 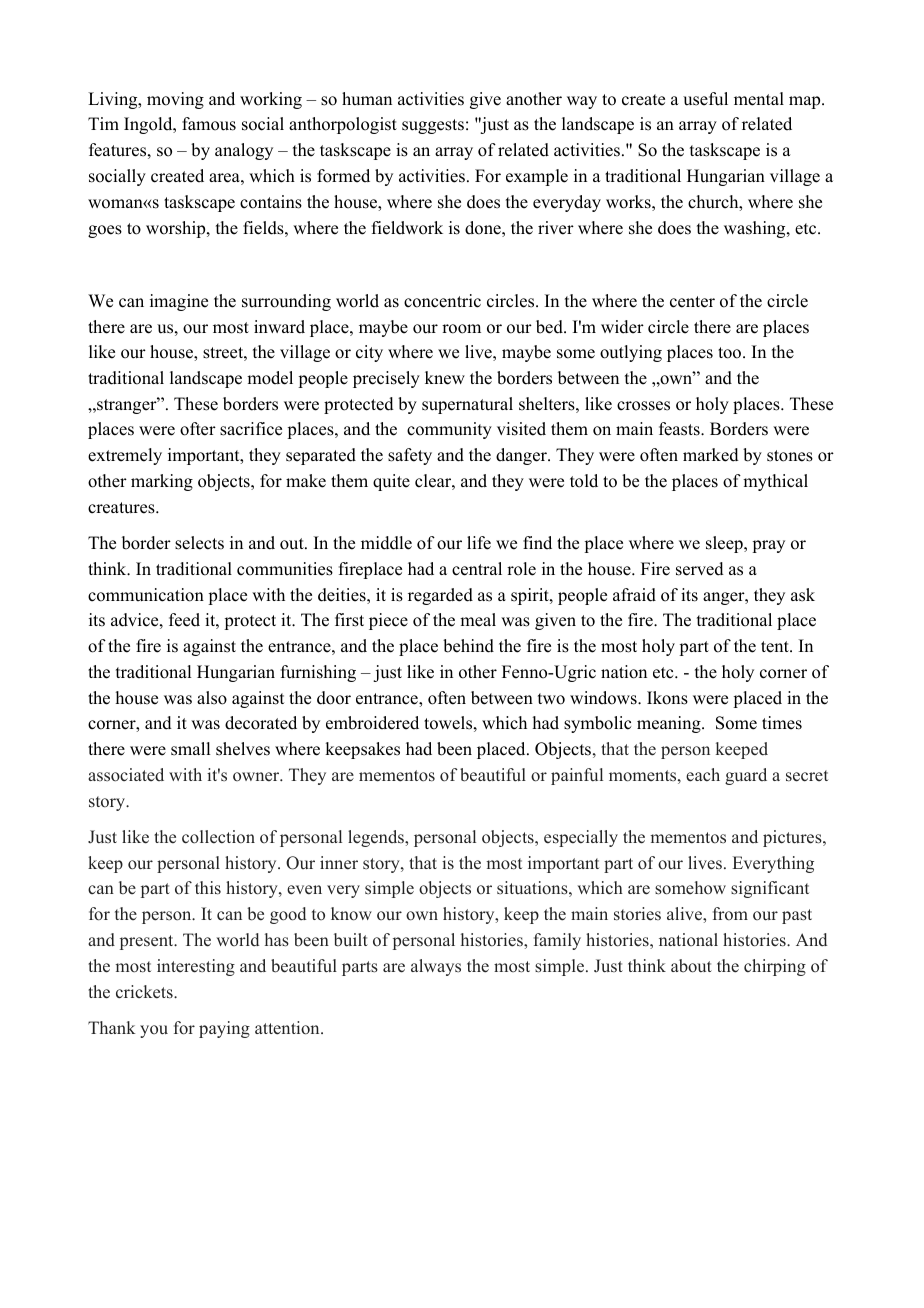 What do you see at coordinates (251, 429) in the screenshot?
I see `sacrifice` at bounding box center [251, 429].
